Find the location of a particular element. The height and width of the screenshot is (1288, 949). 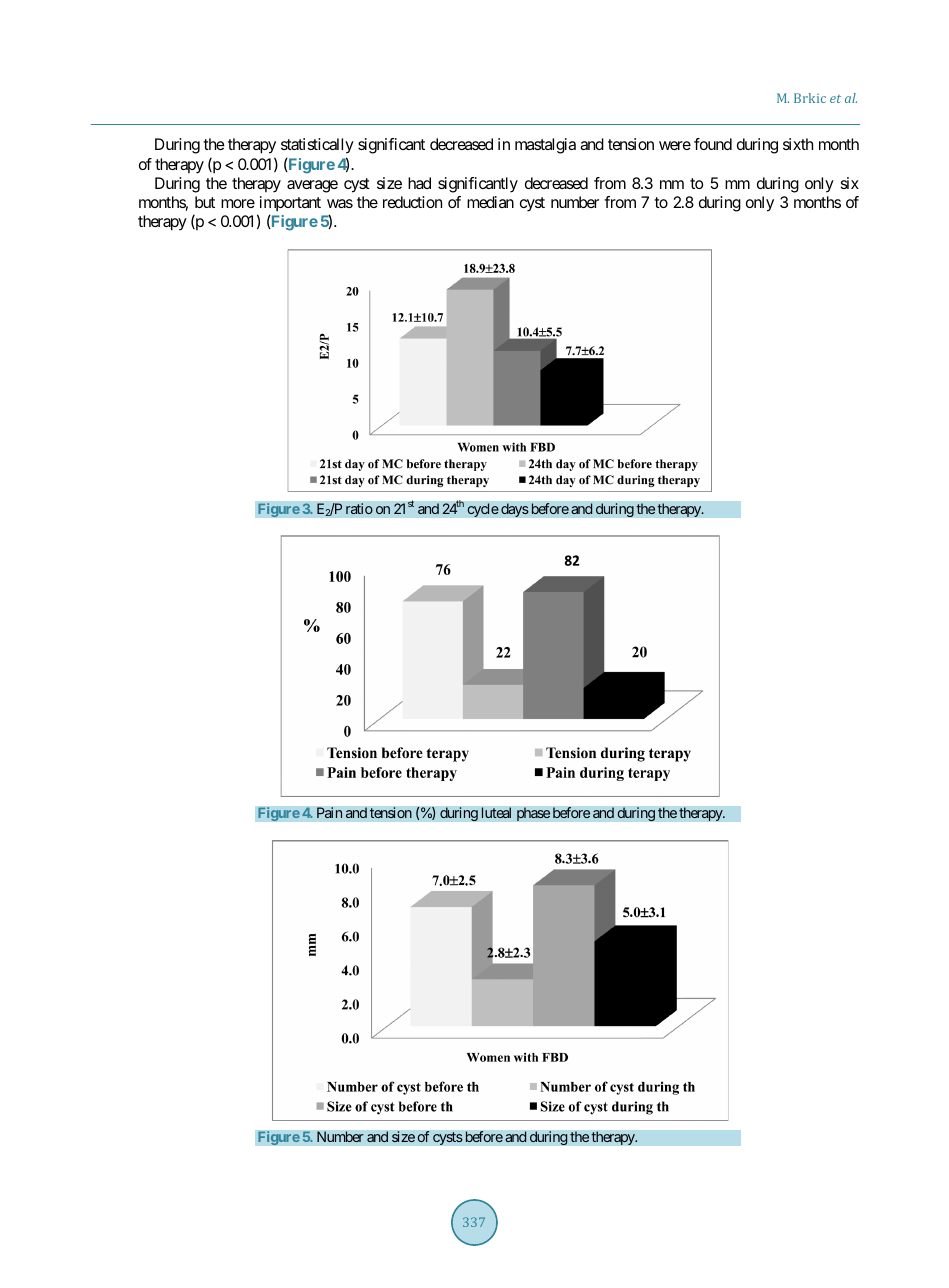

important is located at coordinates (290, 204).
